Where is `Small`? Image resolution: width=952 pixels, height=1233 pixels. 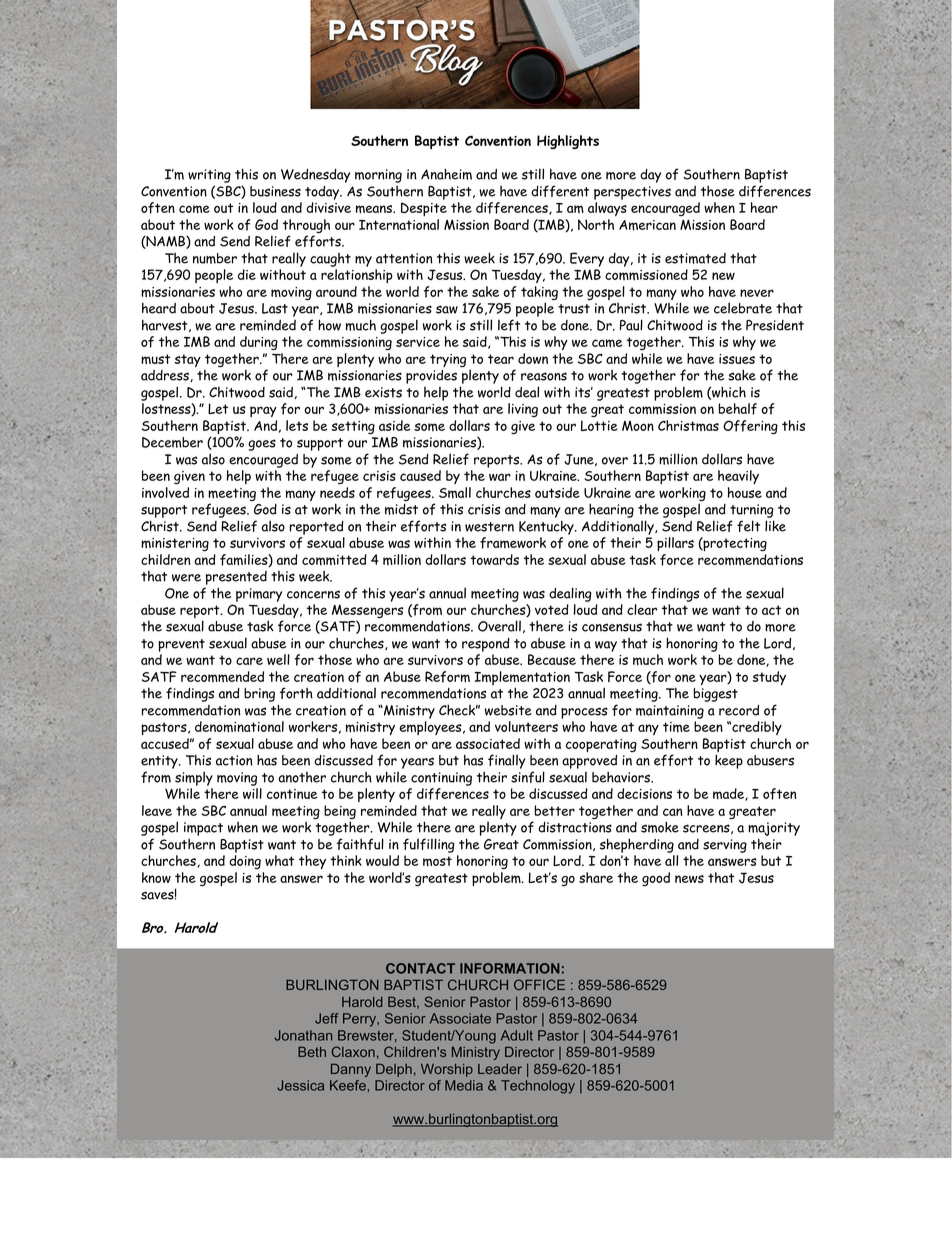 Small is located at coordinates (455, 492).
